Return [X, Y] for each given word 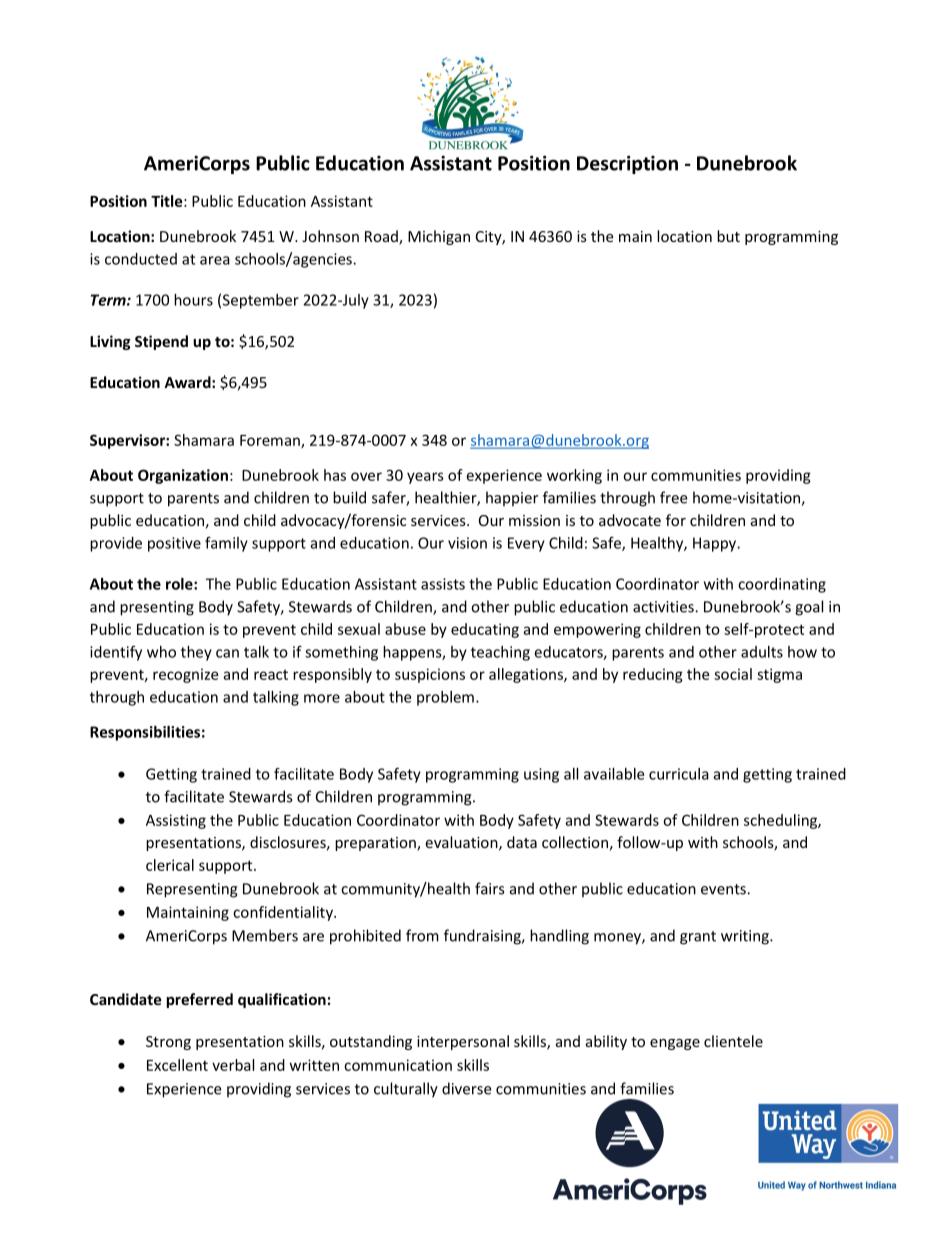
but [728, 236]
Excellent [177, 1065]
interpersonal [463, 1042]
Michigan [439, 237]
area [215, 260]
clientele [733, 1041]
